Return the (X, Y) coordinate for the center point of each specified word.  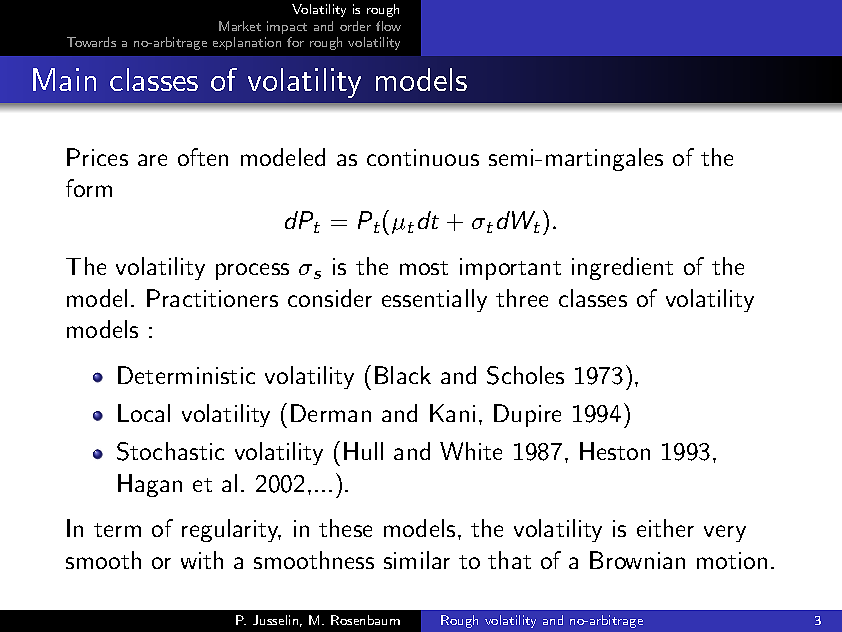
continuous (423, 157)
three (522, 298)
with (202, 560)
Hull (363, 451)
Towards (91, 42)
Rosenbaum (365, 620)
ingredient (622, 268)
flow (388, 26)
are (152, 160)
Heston (615, 451)
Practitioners (212, 298)
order (355, 26)
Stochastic (170, 451)
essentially (434, 300)
